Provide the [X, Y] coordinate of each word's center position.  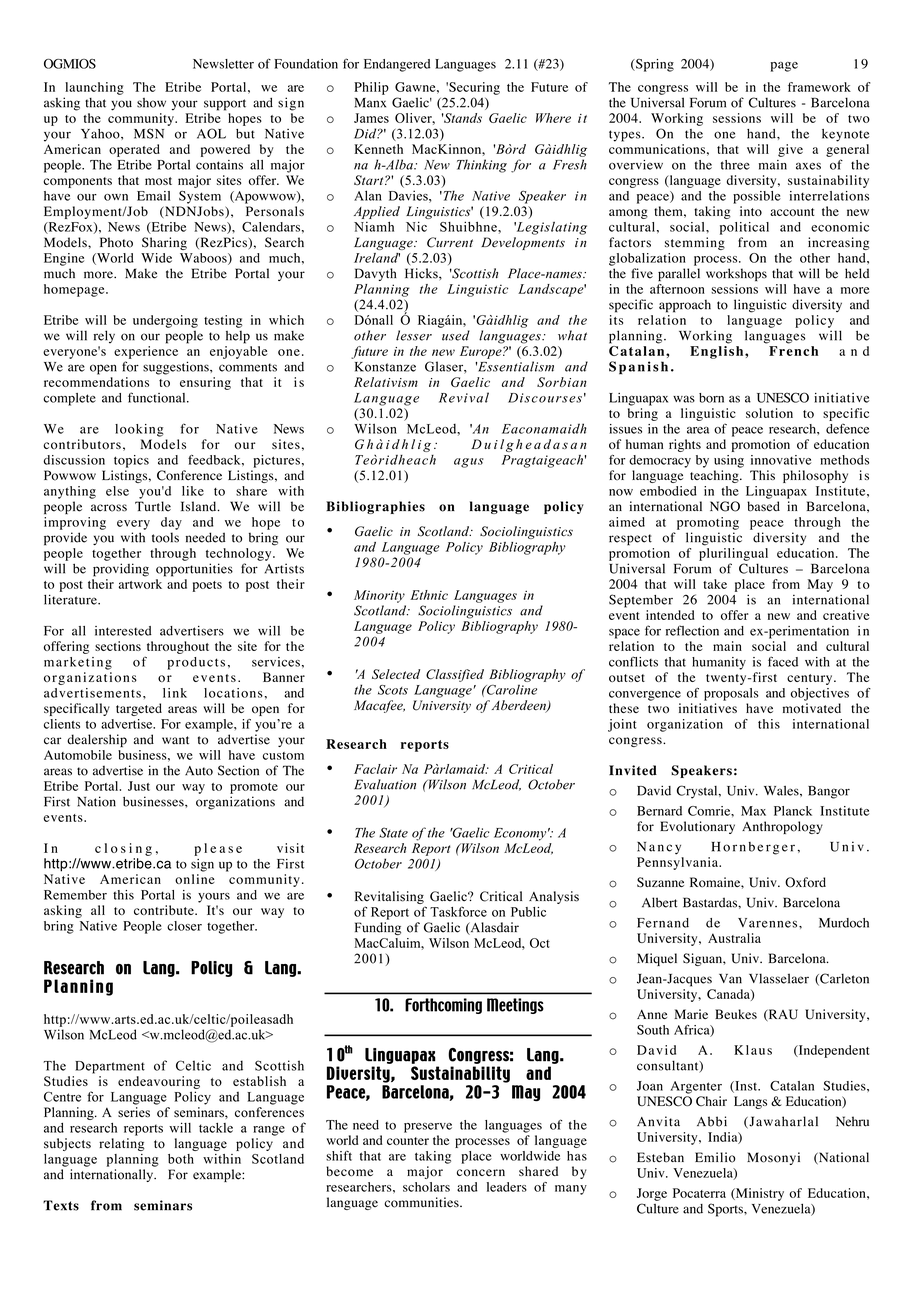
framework [819, 87]
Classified [455, 675]
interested [123, 631]
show [151, 103]
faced [783, 661]
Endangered [397, 65]
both [181, 1159]
